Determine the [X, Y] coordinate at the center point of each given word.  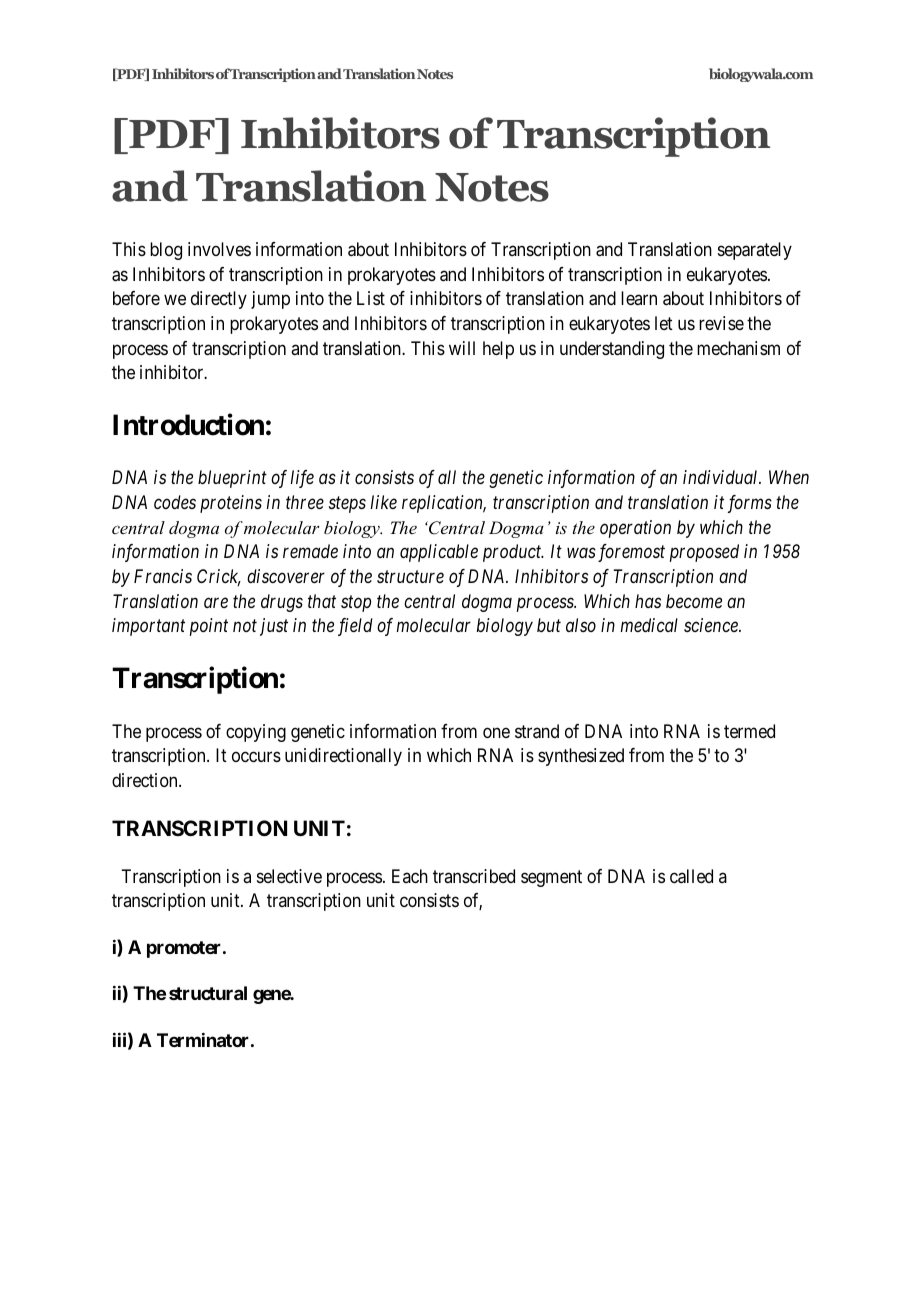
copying [256, 733]
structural [208, 993]
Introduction [188, 424]
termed [749, 731]
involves [219, 249]
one [496, 732]
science [712, 625]
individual [722, 477]
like [384, 502]
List [371, 298]
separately [755, 251]
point [209, 627]
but [549, 625]
